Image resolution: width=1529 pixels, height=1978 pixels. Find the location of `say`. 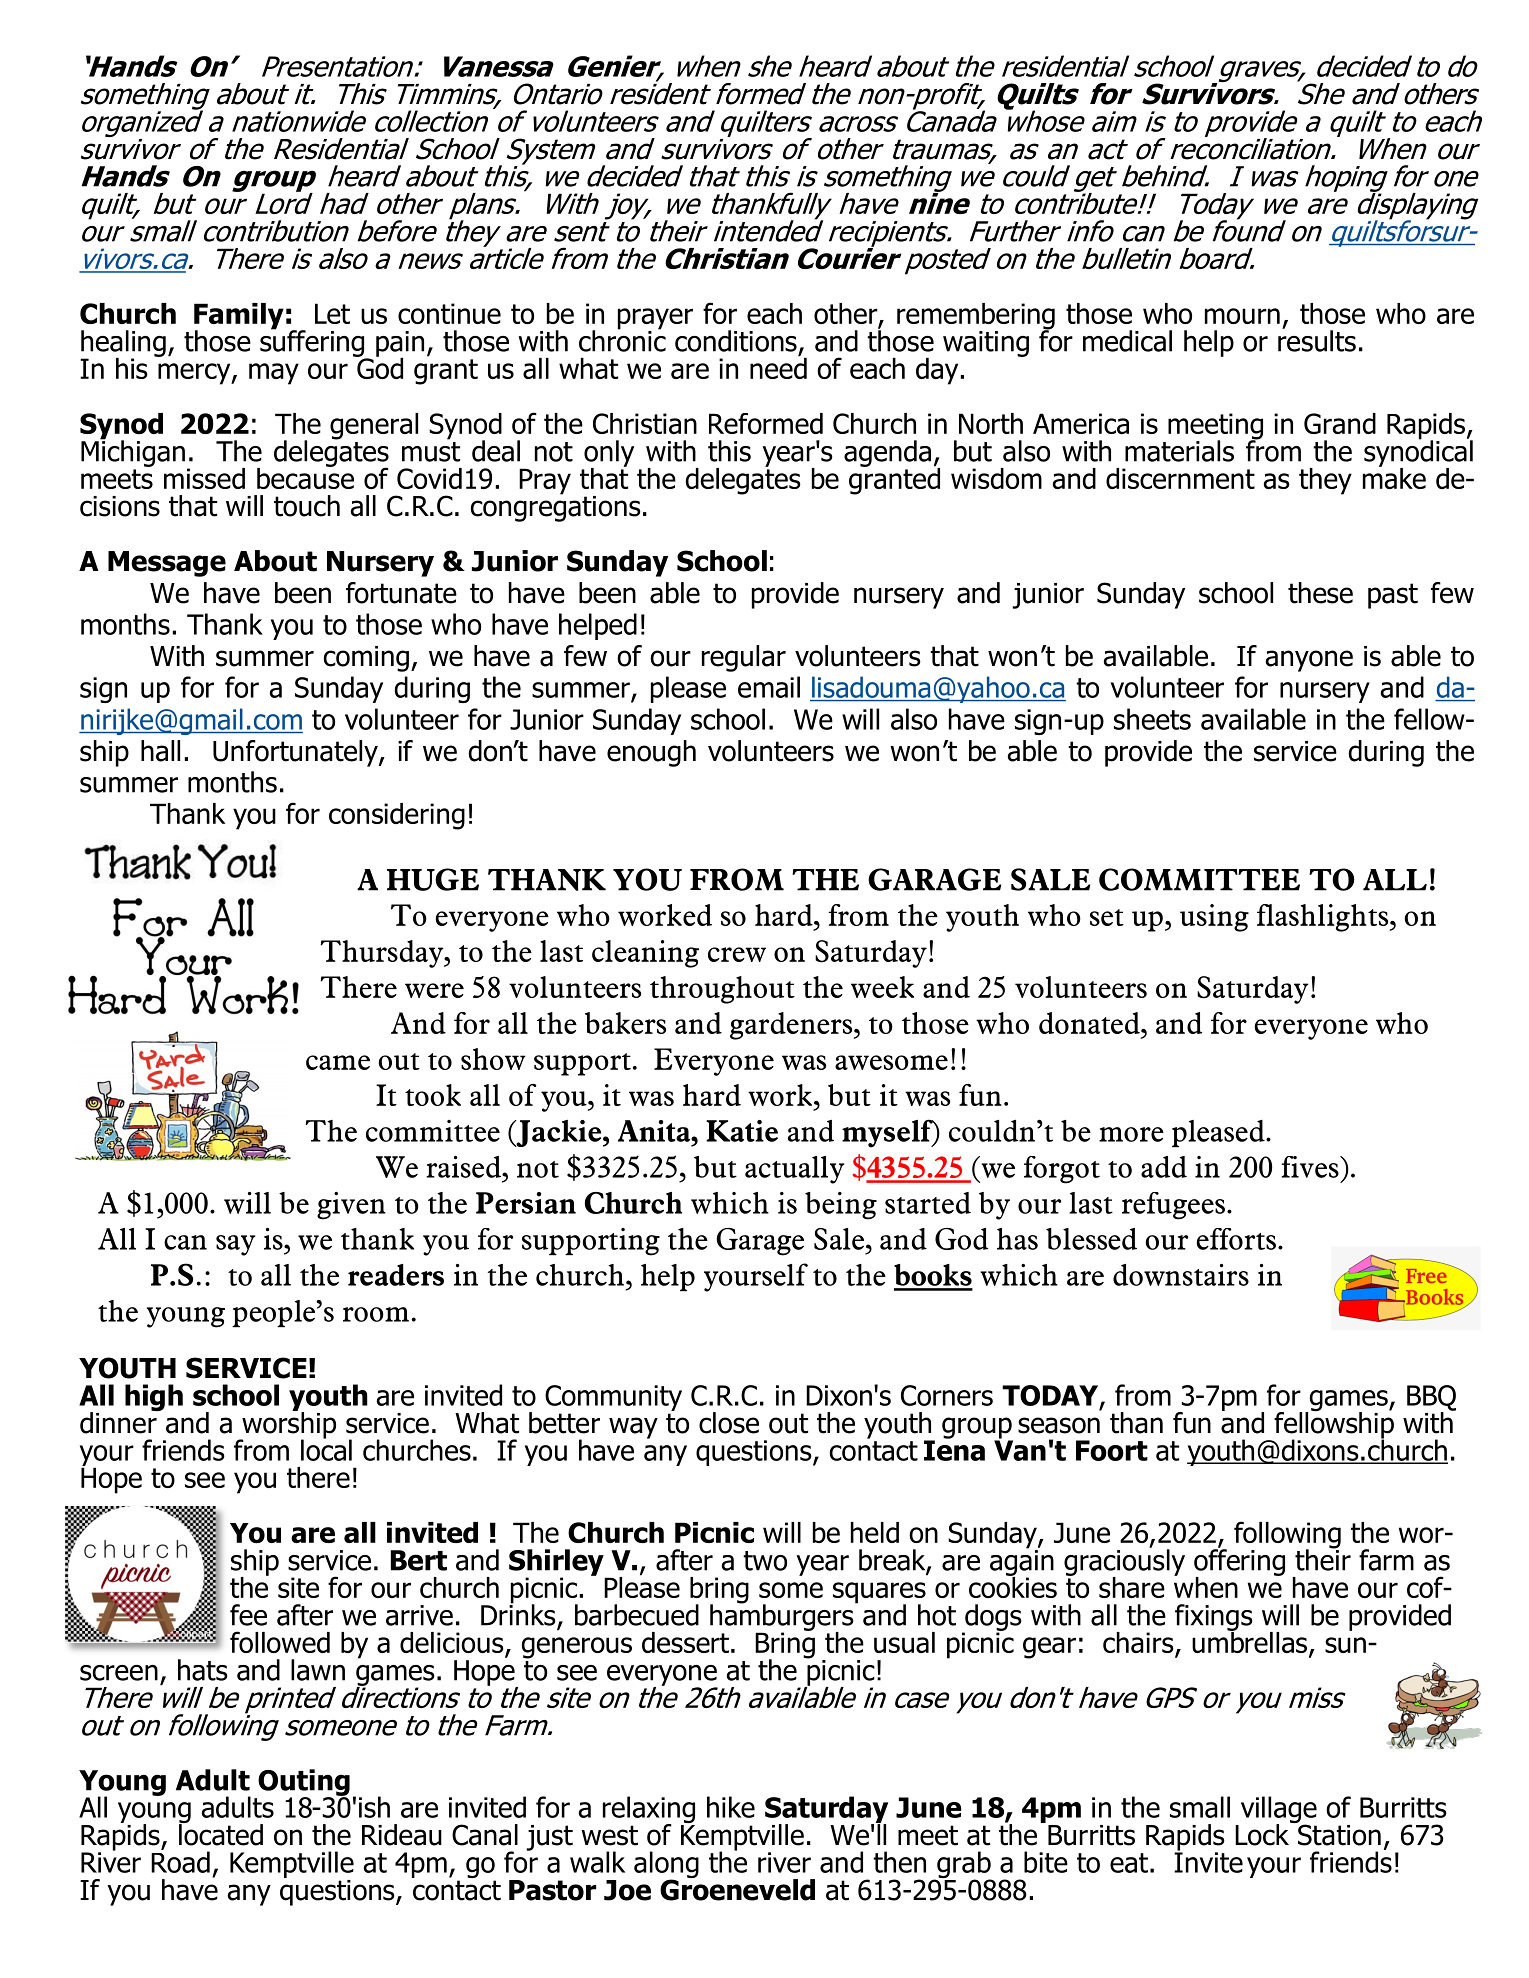

say is located at coordinates (235, 1245).
